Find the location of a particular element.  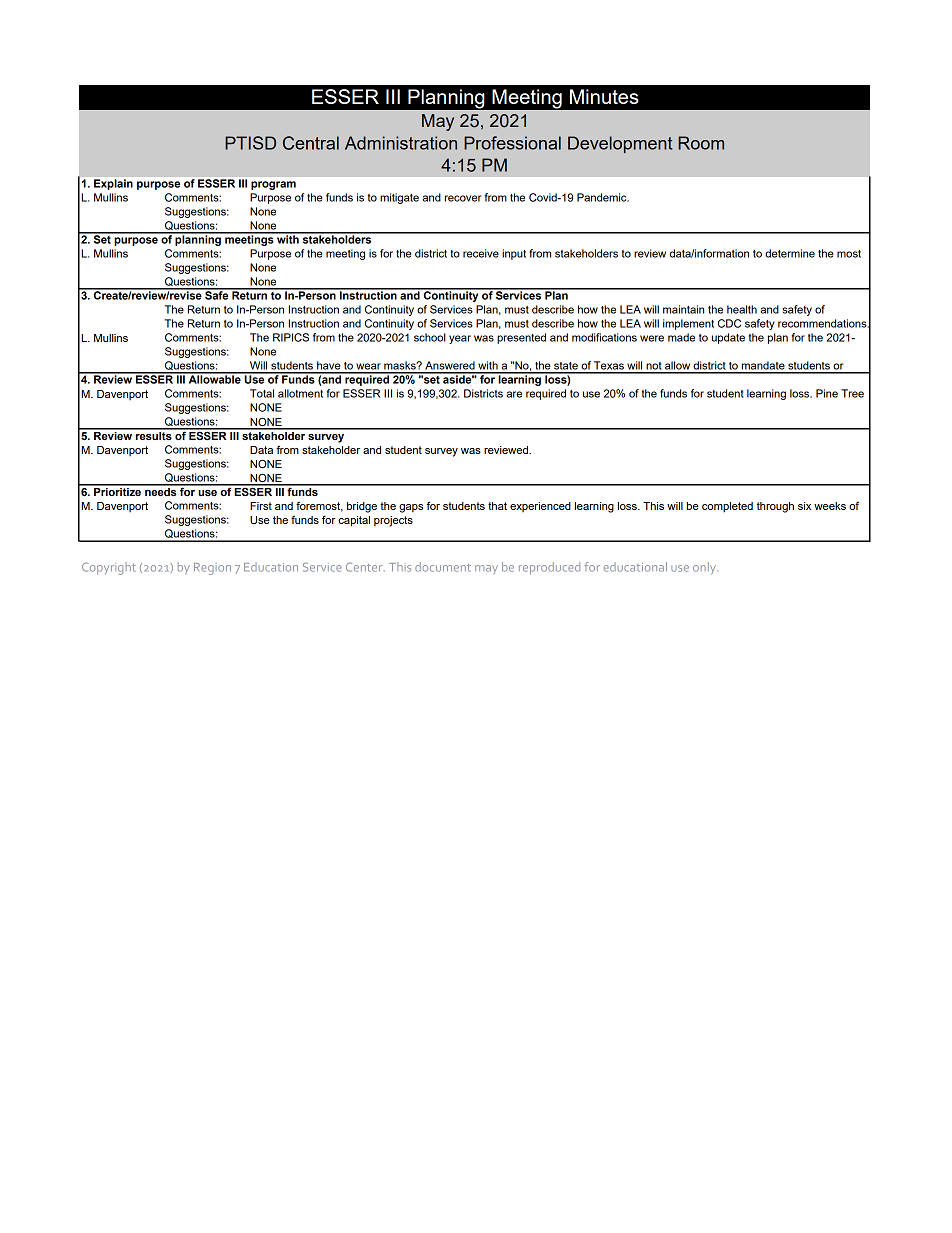

program is located at coordinates (273, 185).
